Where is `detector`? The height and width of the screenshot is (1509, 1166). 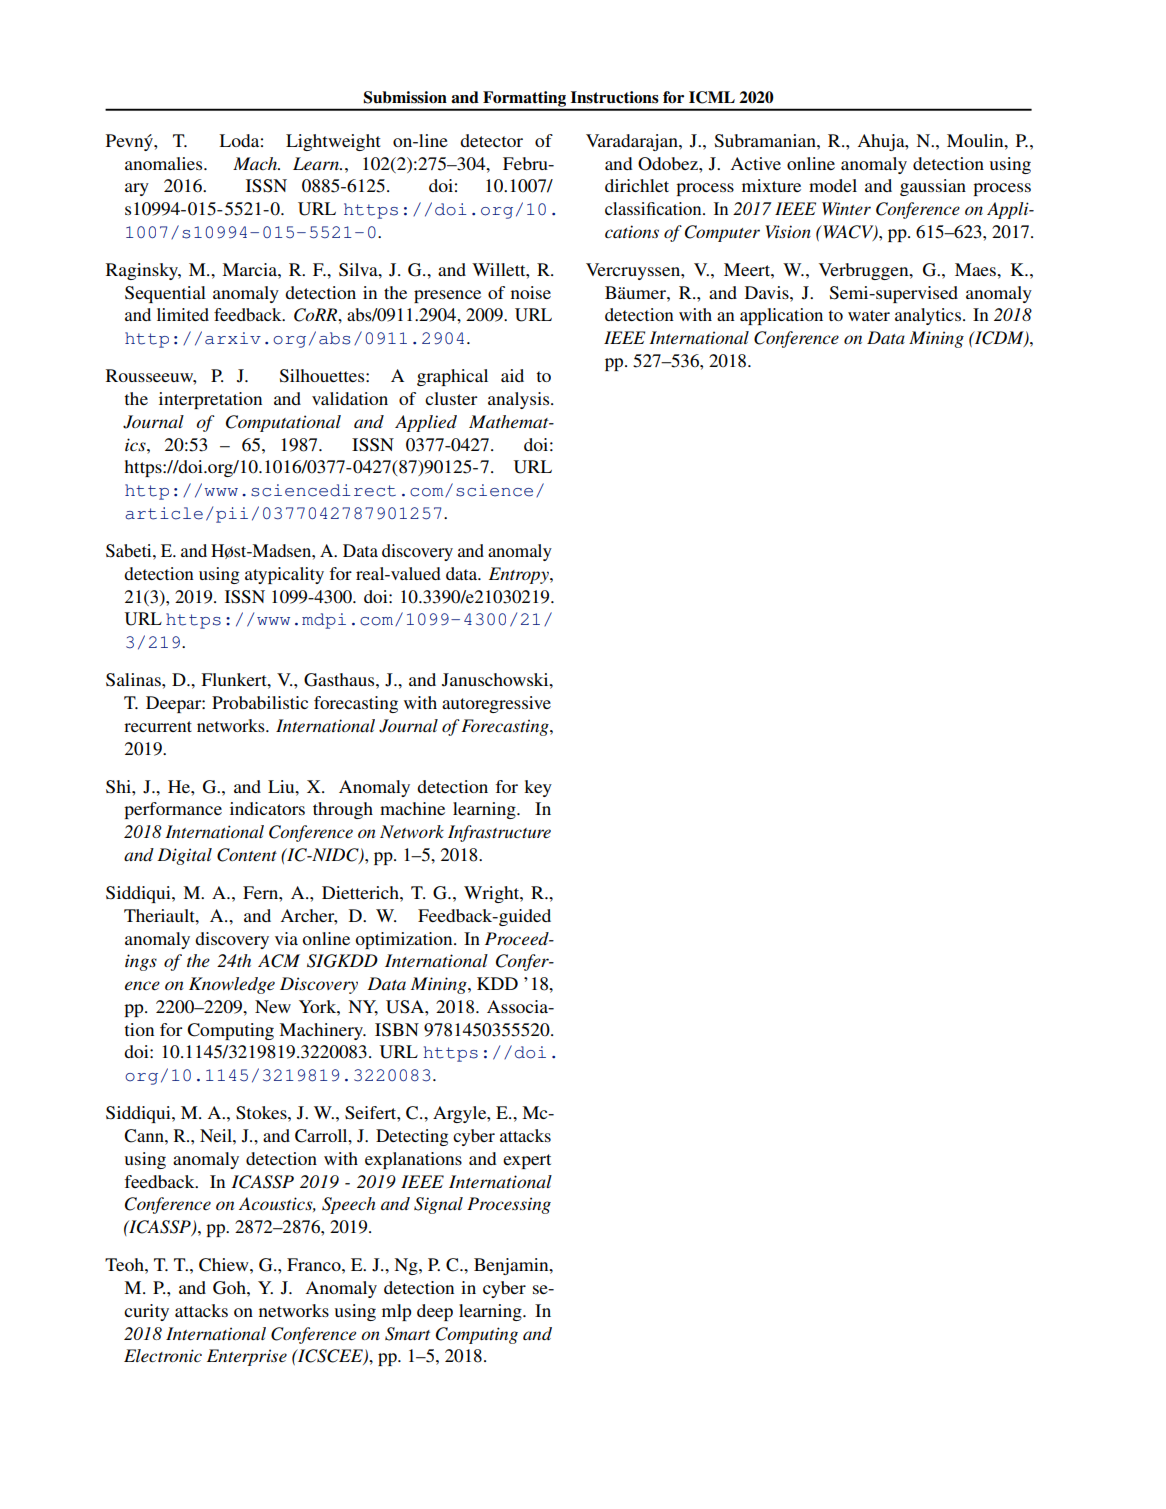 detector is located at coordinates (491, 140).
